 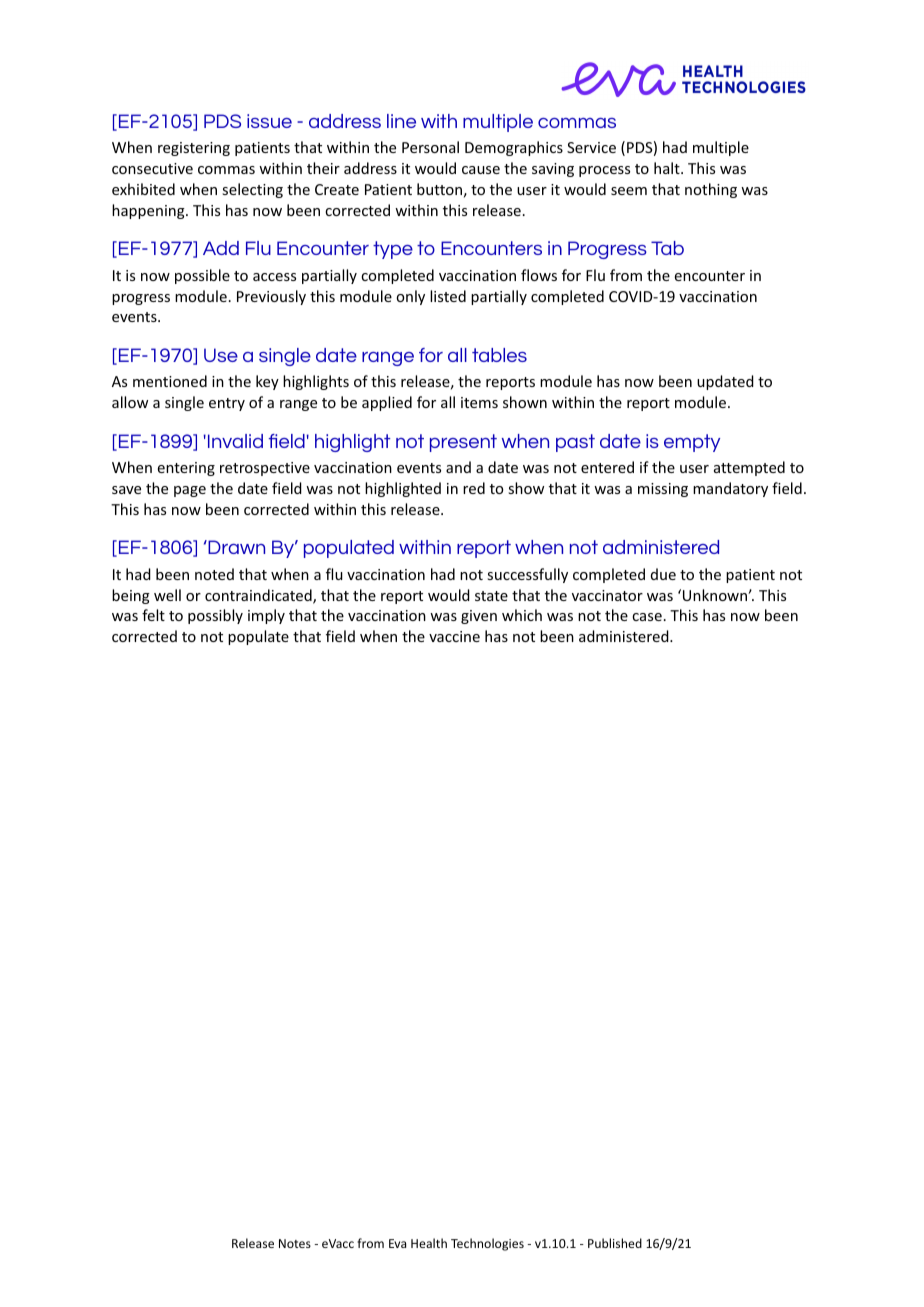 What do you see at coordinates (215, 616) in the screenshot?
I see `possibly` at bounding box center [215, 616].
